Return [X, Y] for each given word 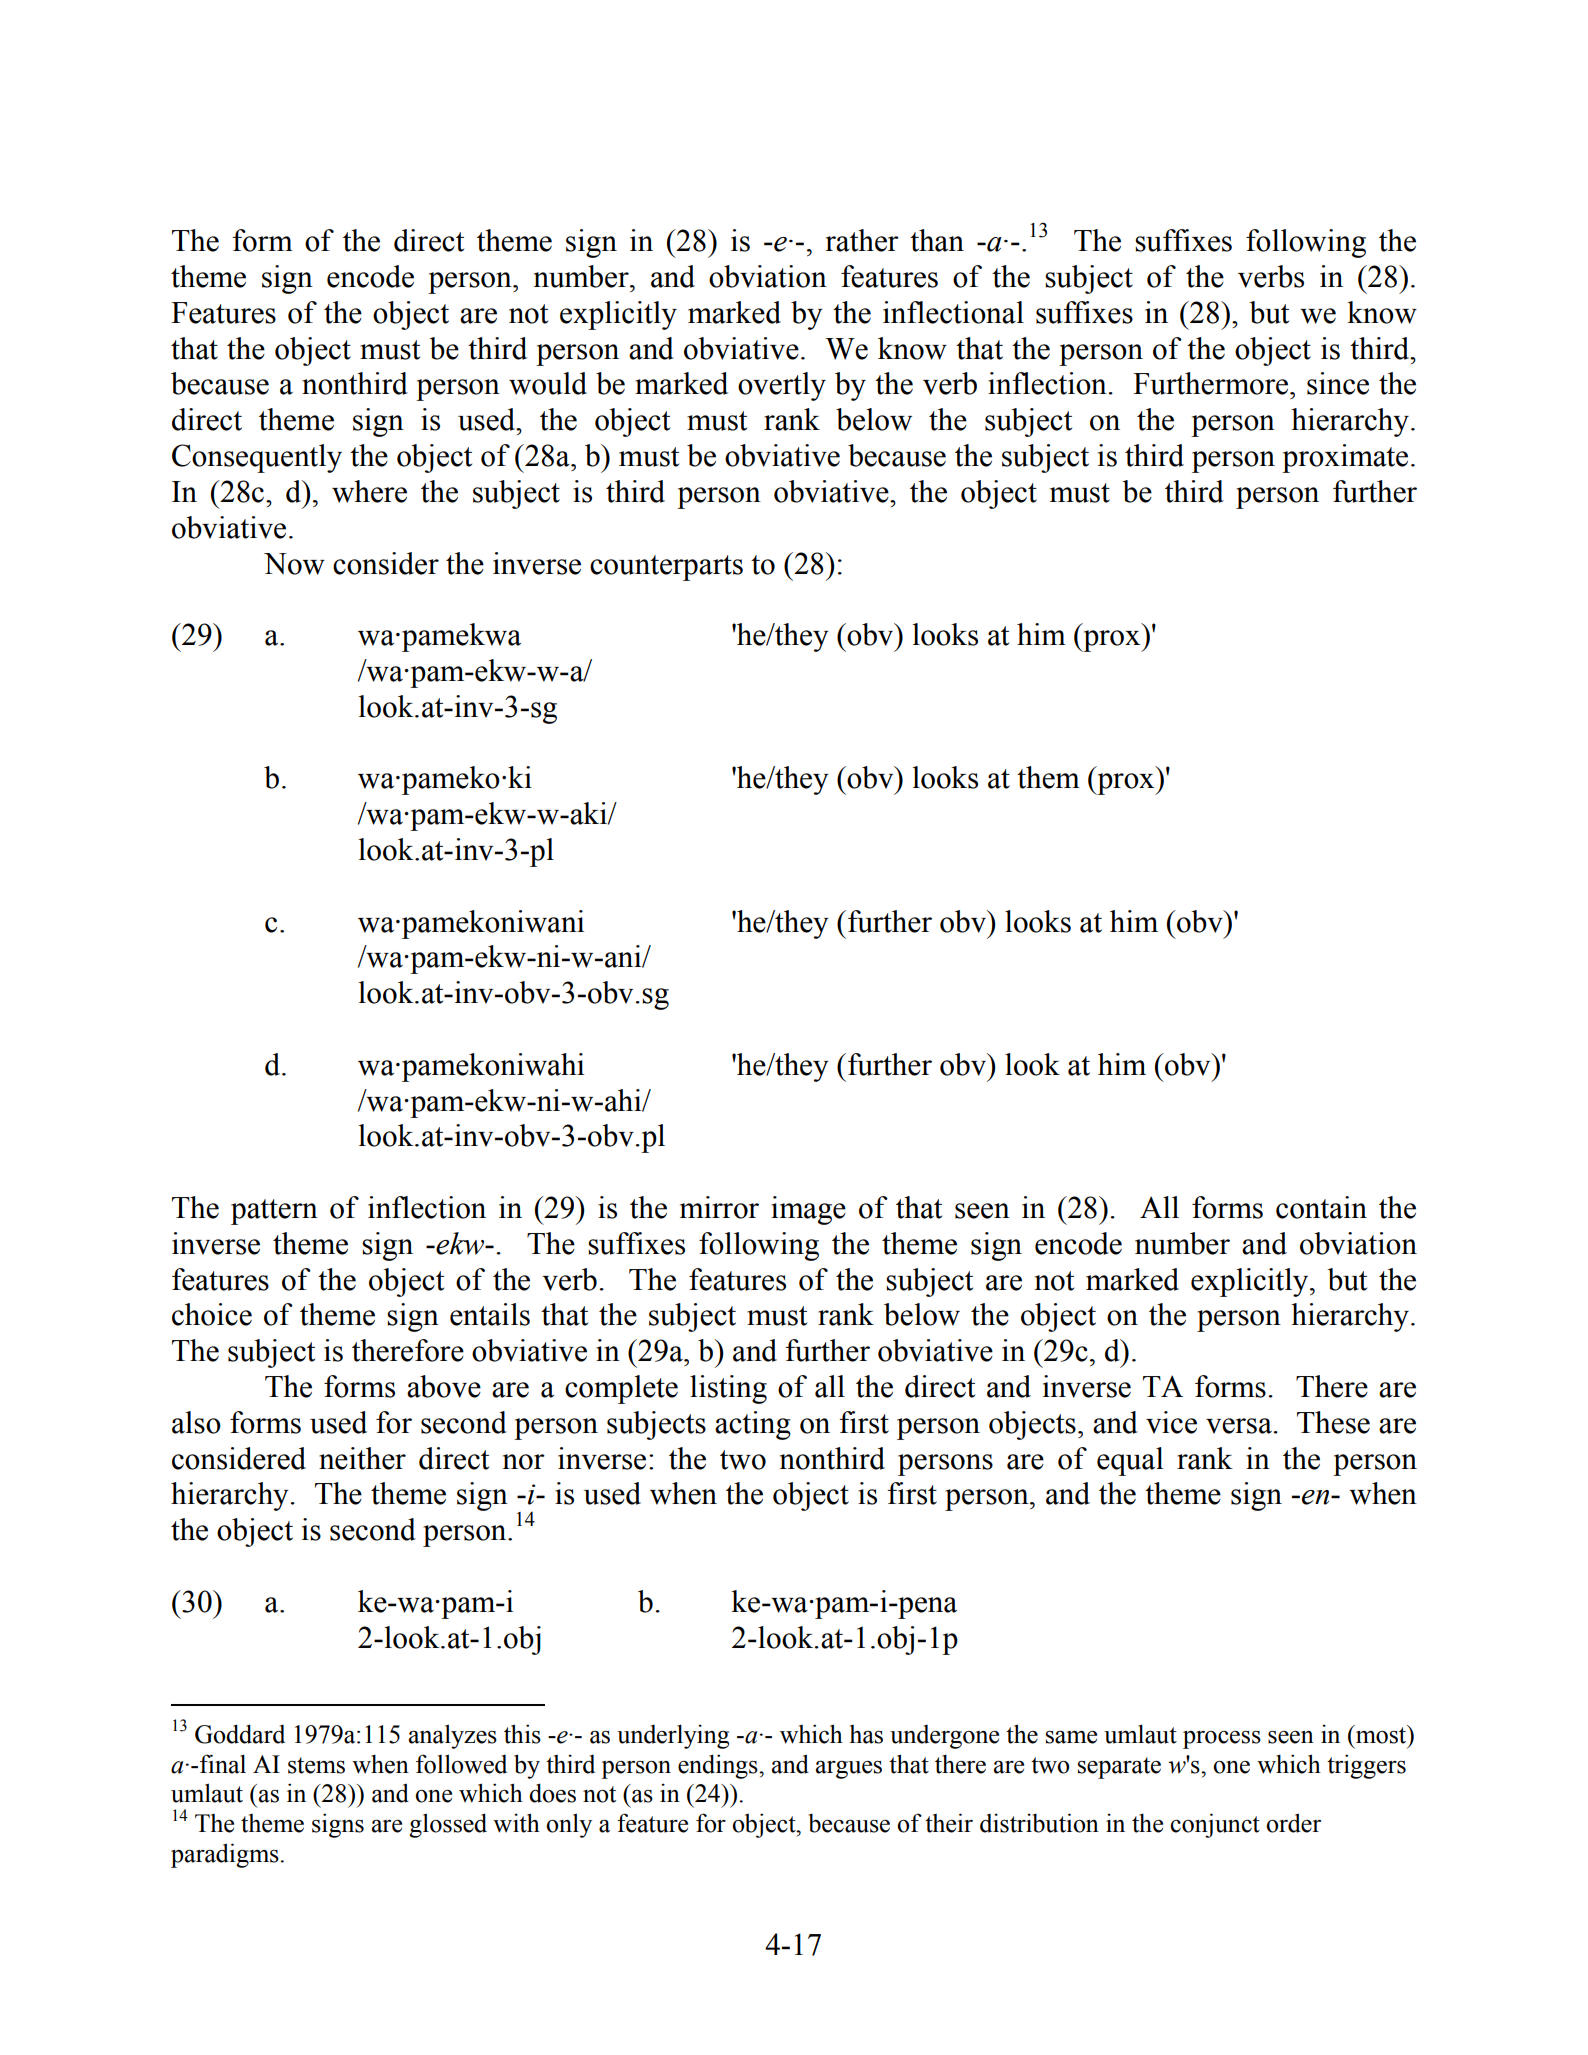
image [808, 1210]
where [369, 491]
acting [753, 1425]
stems [316, 1765]
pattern [274, 1212]
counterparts [666, 568]
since [1338, 383]
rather [862, 240]
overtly [782, 386]
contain [1321, 1207]
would [548, 383]
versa [1239, 1426]
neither [362, 1458]
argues [849, 1769]
